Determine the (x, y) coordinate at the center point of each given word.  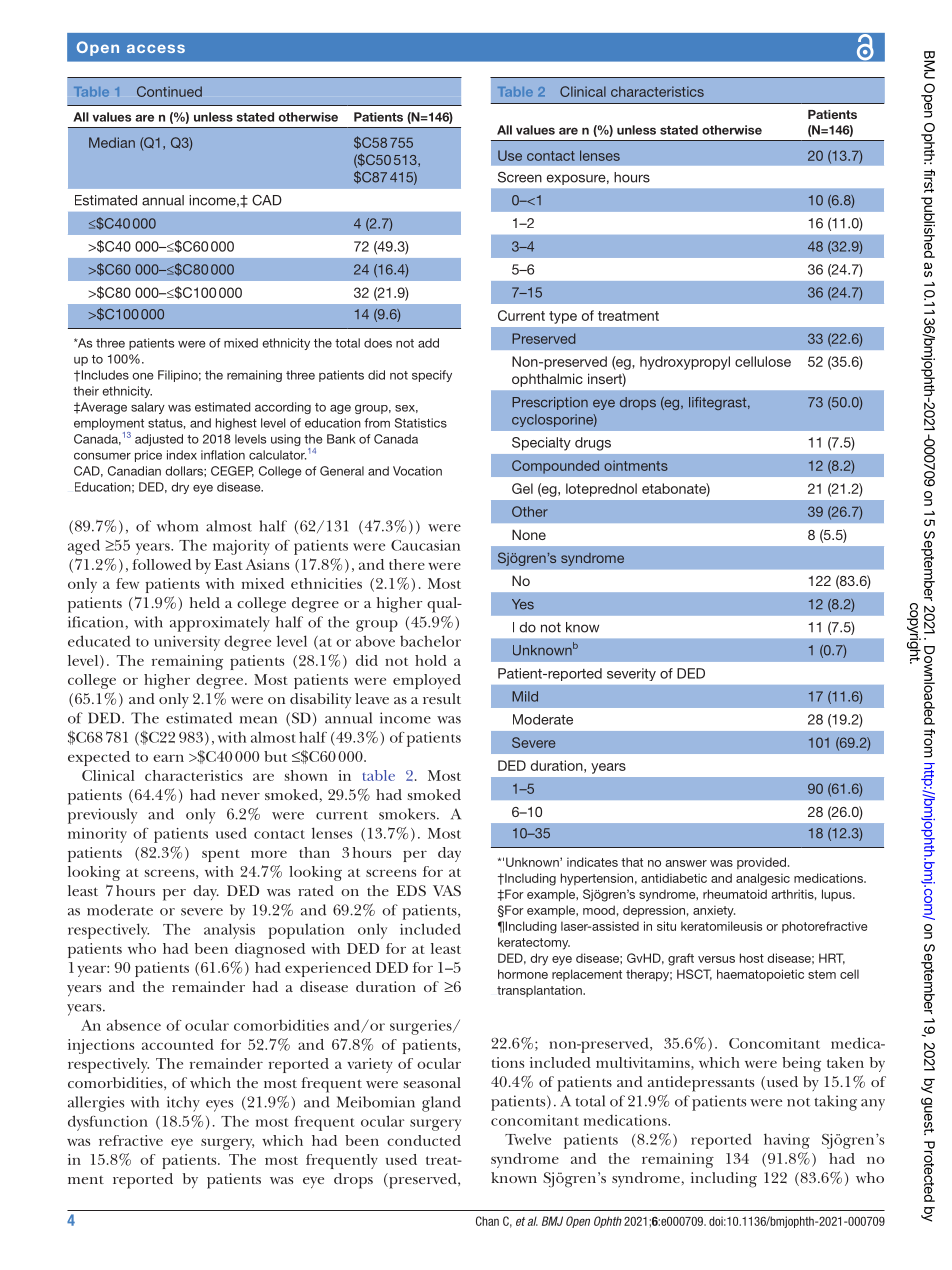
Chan (487, 1221)
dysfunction (108, 1123)
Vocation (417, 471)
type (563, 317)
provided (761, 863)
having (787, 1141)
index (182, 455)
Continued (169, 91)
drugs (593, 444)
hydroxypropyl (685, 363)
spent (221, 855)
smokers (408, 814)
